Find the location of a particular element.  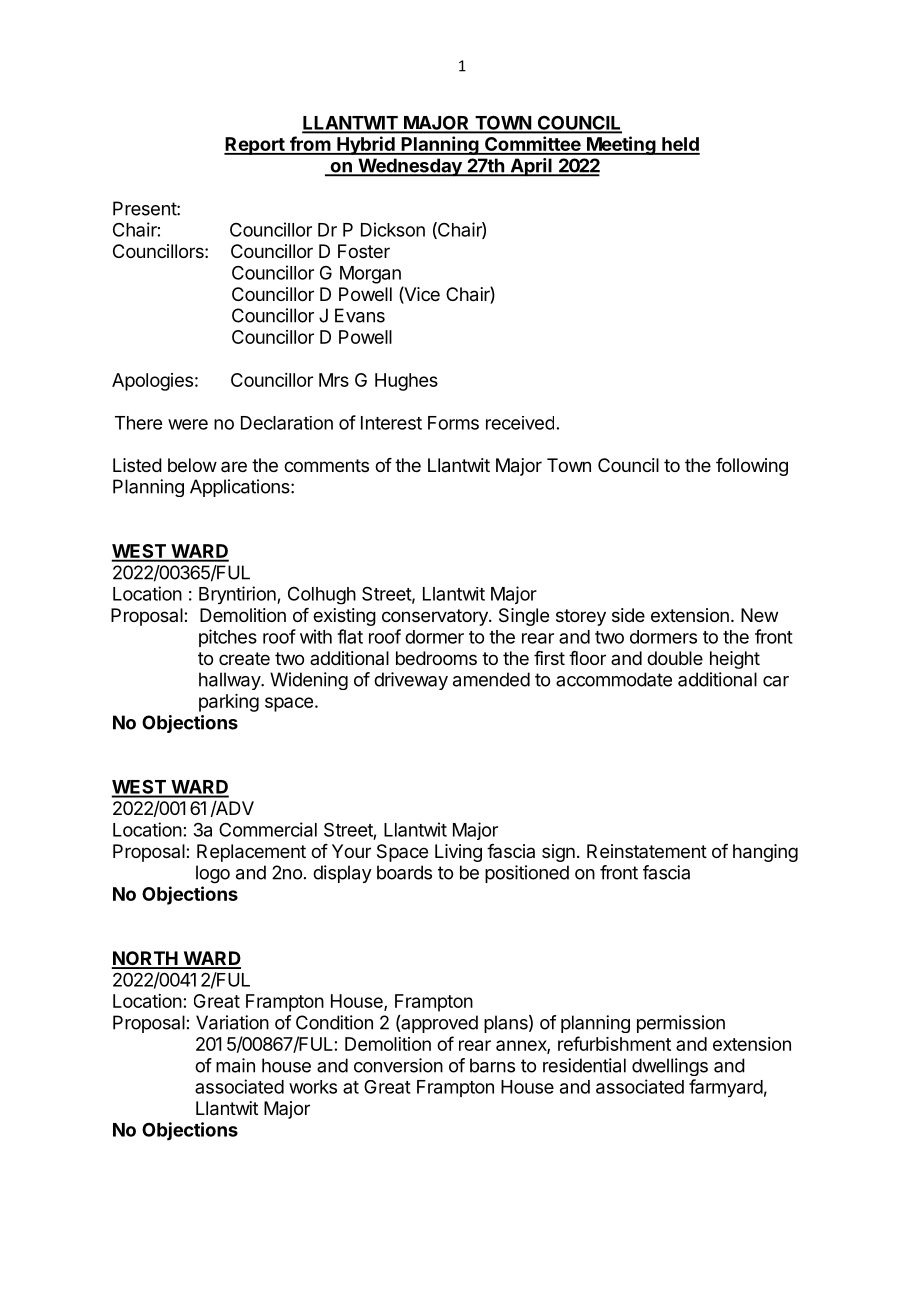

barns is located at coordinates (492, 1065).
